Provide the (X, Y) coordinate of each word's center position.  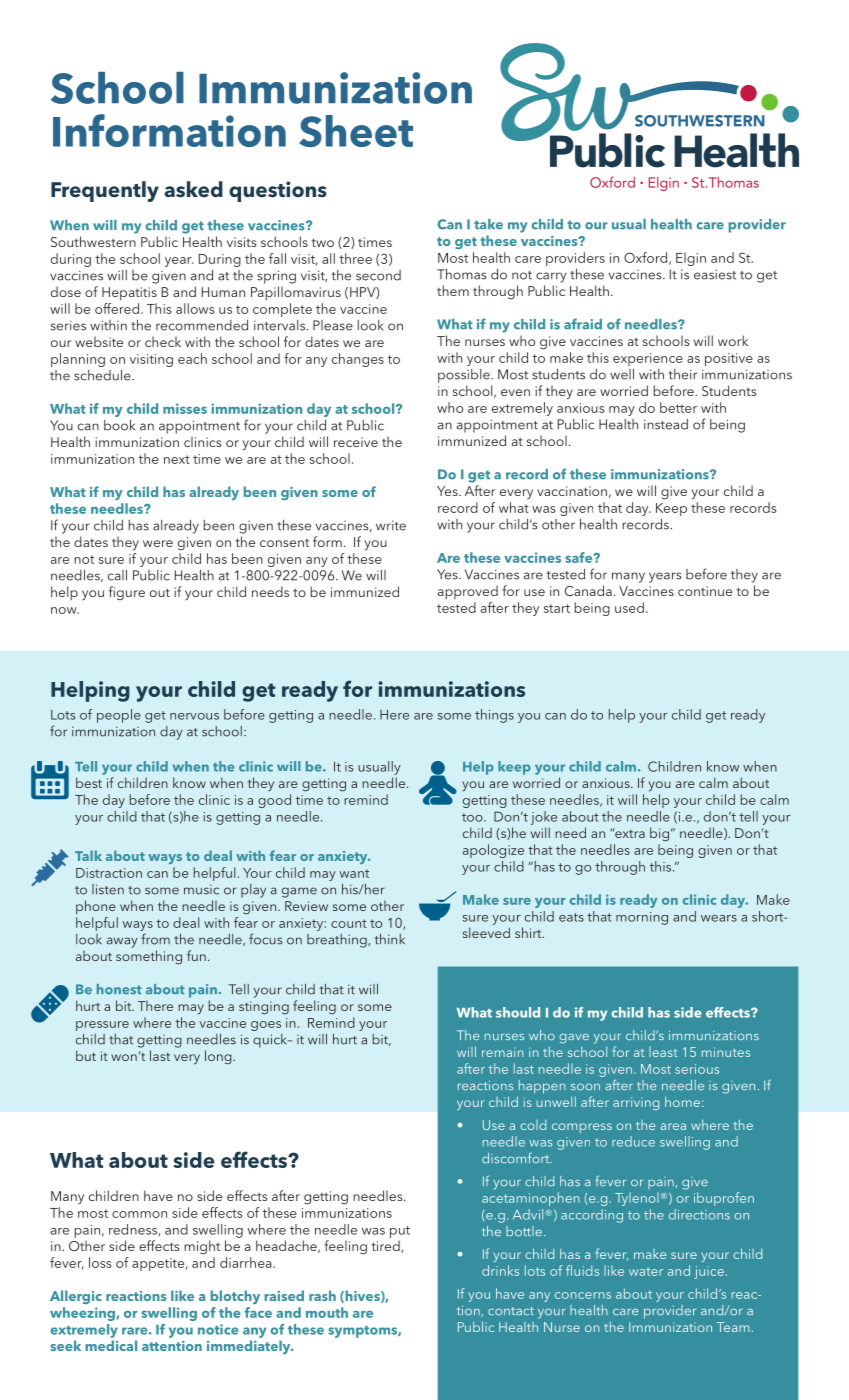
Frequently (105, 191)
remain (503, 1052)
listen (108, 889)
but (86, 1055)
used (629, 607)
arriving (636, 1103)
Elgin (691, 259)
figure (127, 593)
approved (468, 592)
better (678, 407)
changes (358, 360)
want (354, 873)
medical (111, 1345)
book (119, 425)
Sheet (356, 131)
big (659, 834)
